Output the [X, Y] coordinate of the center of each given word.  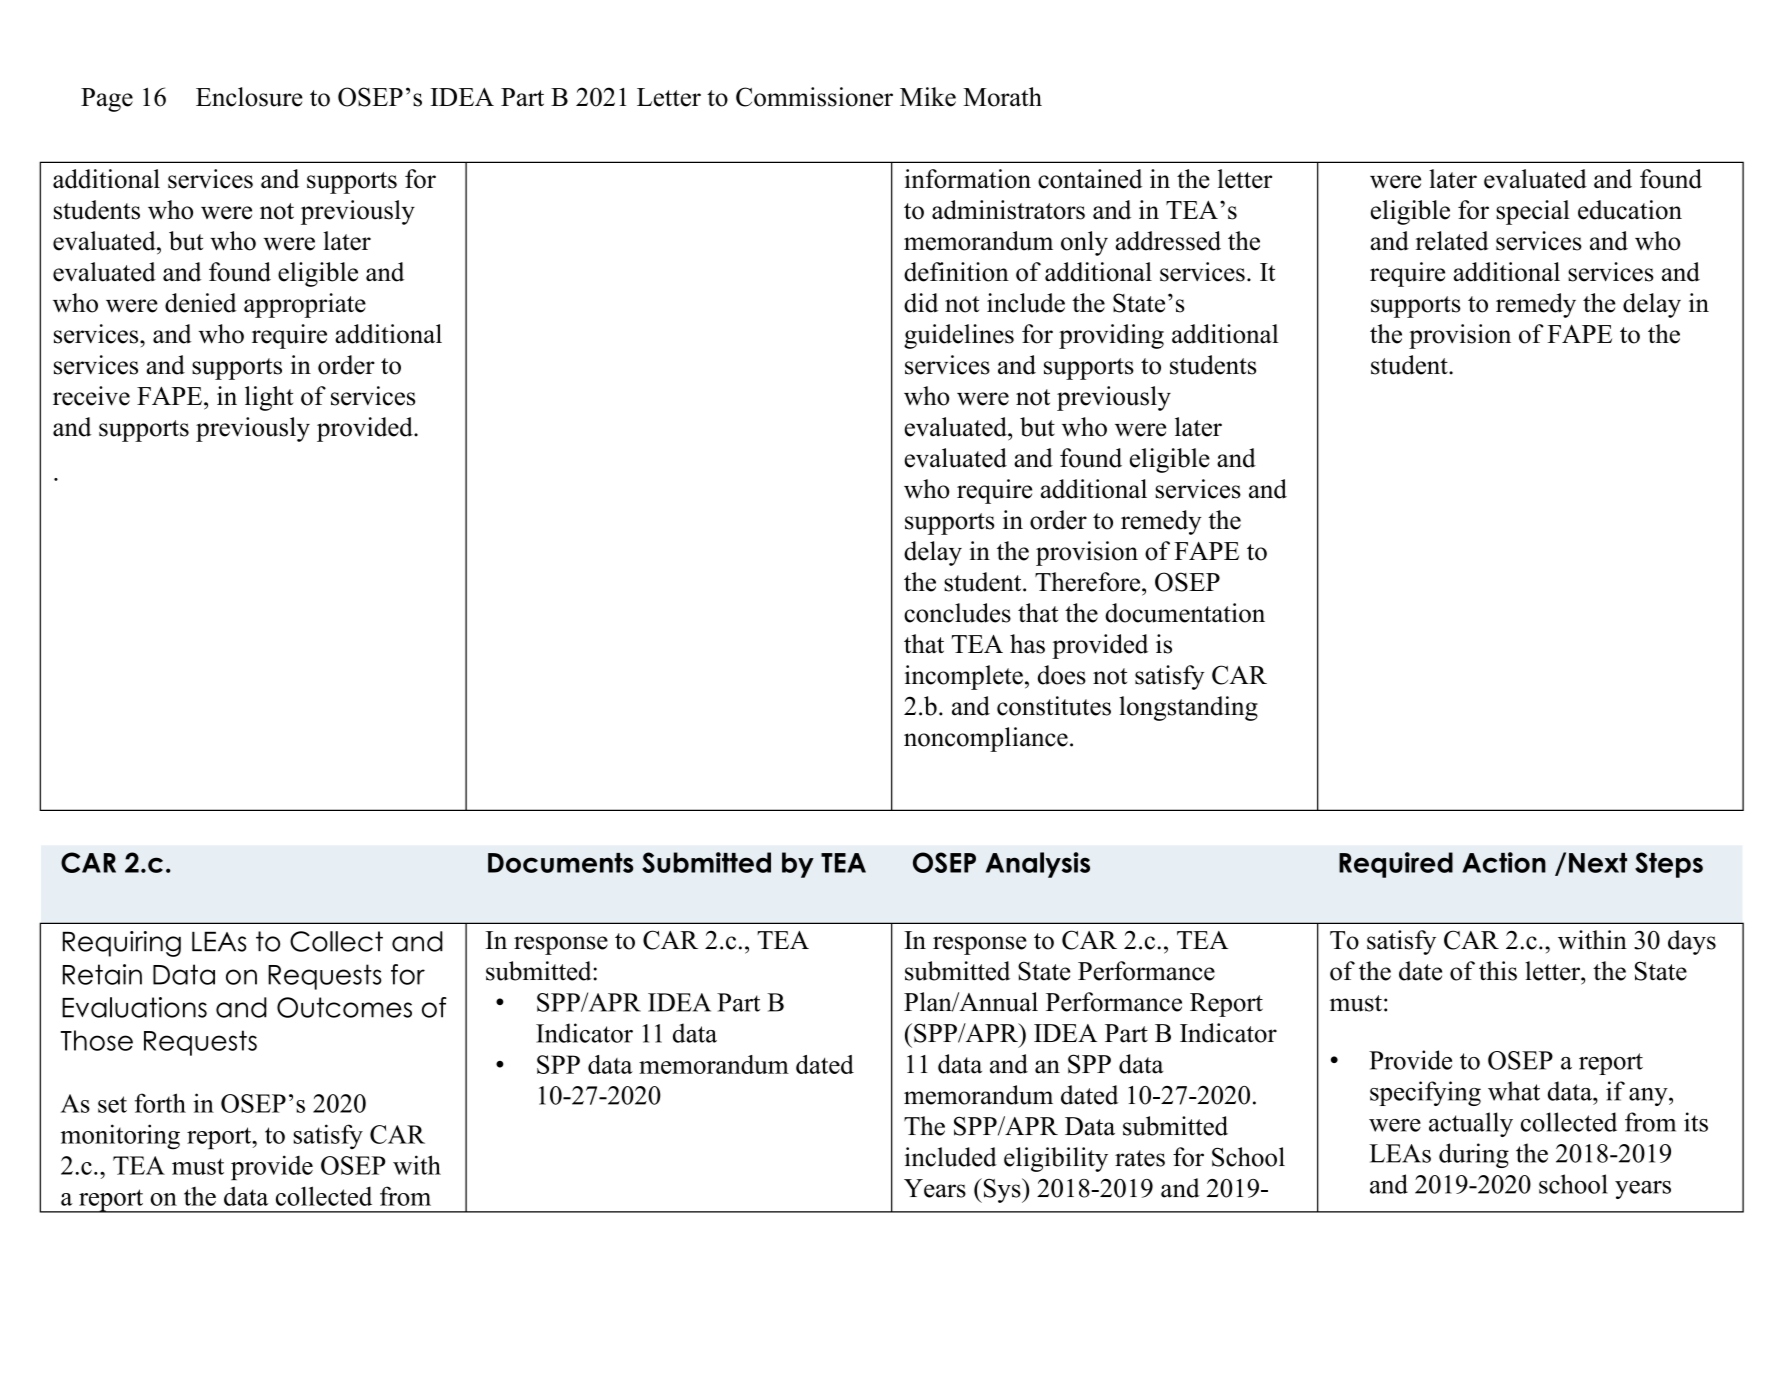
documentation [1185, 613]
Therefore [1089, 582]
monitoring [120, 1137]
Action [1504, 862]
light [269, 398]
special [1533, 212]
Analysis [1038, 865]
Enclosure [249, 97]
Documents [561, 863]
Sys [1002, 1190]
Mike [928, 97]
